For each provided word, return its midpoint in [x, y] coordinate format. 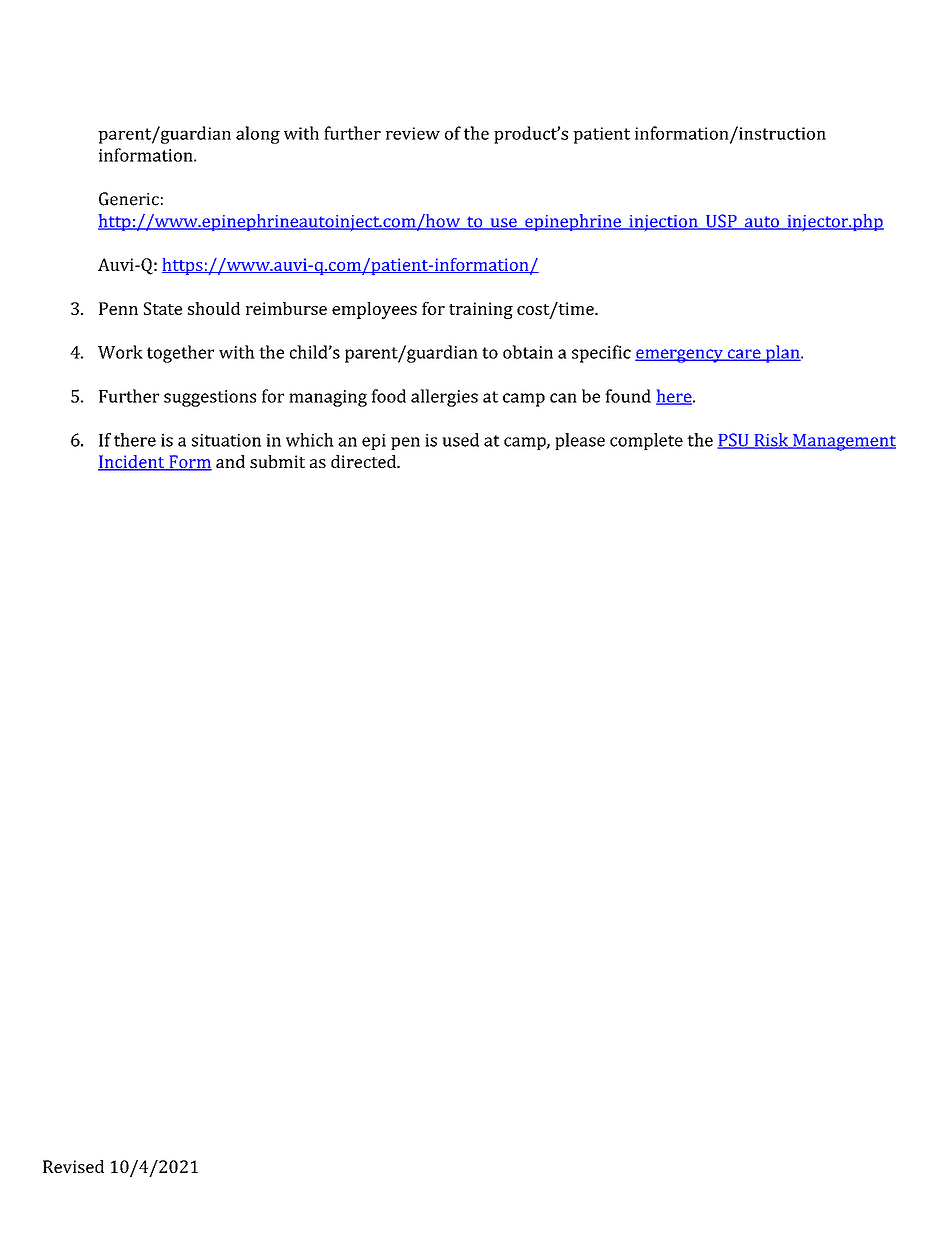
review [413, 133]
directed [365, 461]
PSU [734, 441]
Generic [129, 199]
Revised [73, 1166]
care [744, 355]
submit [277, 461]
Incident [132, 463]
